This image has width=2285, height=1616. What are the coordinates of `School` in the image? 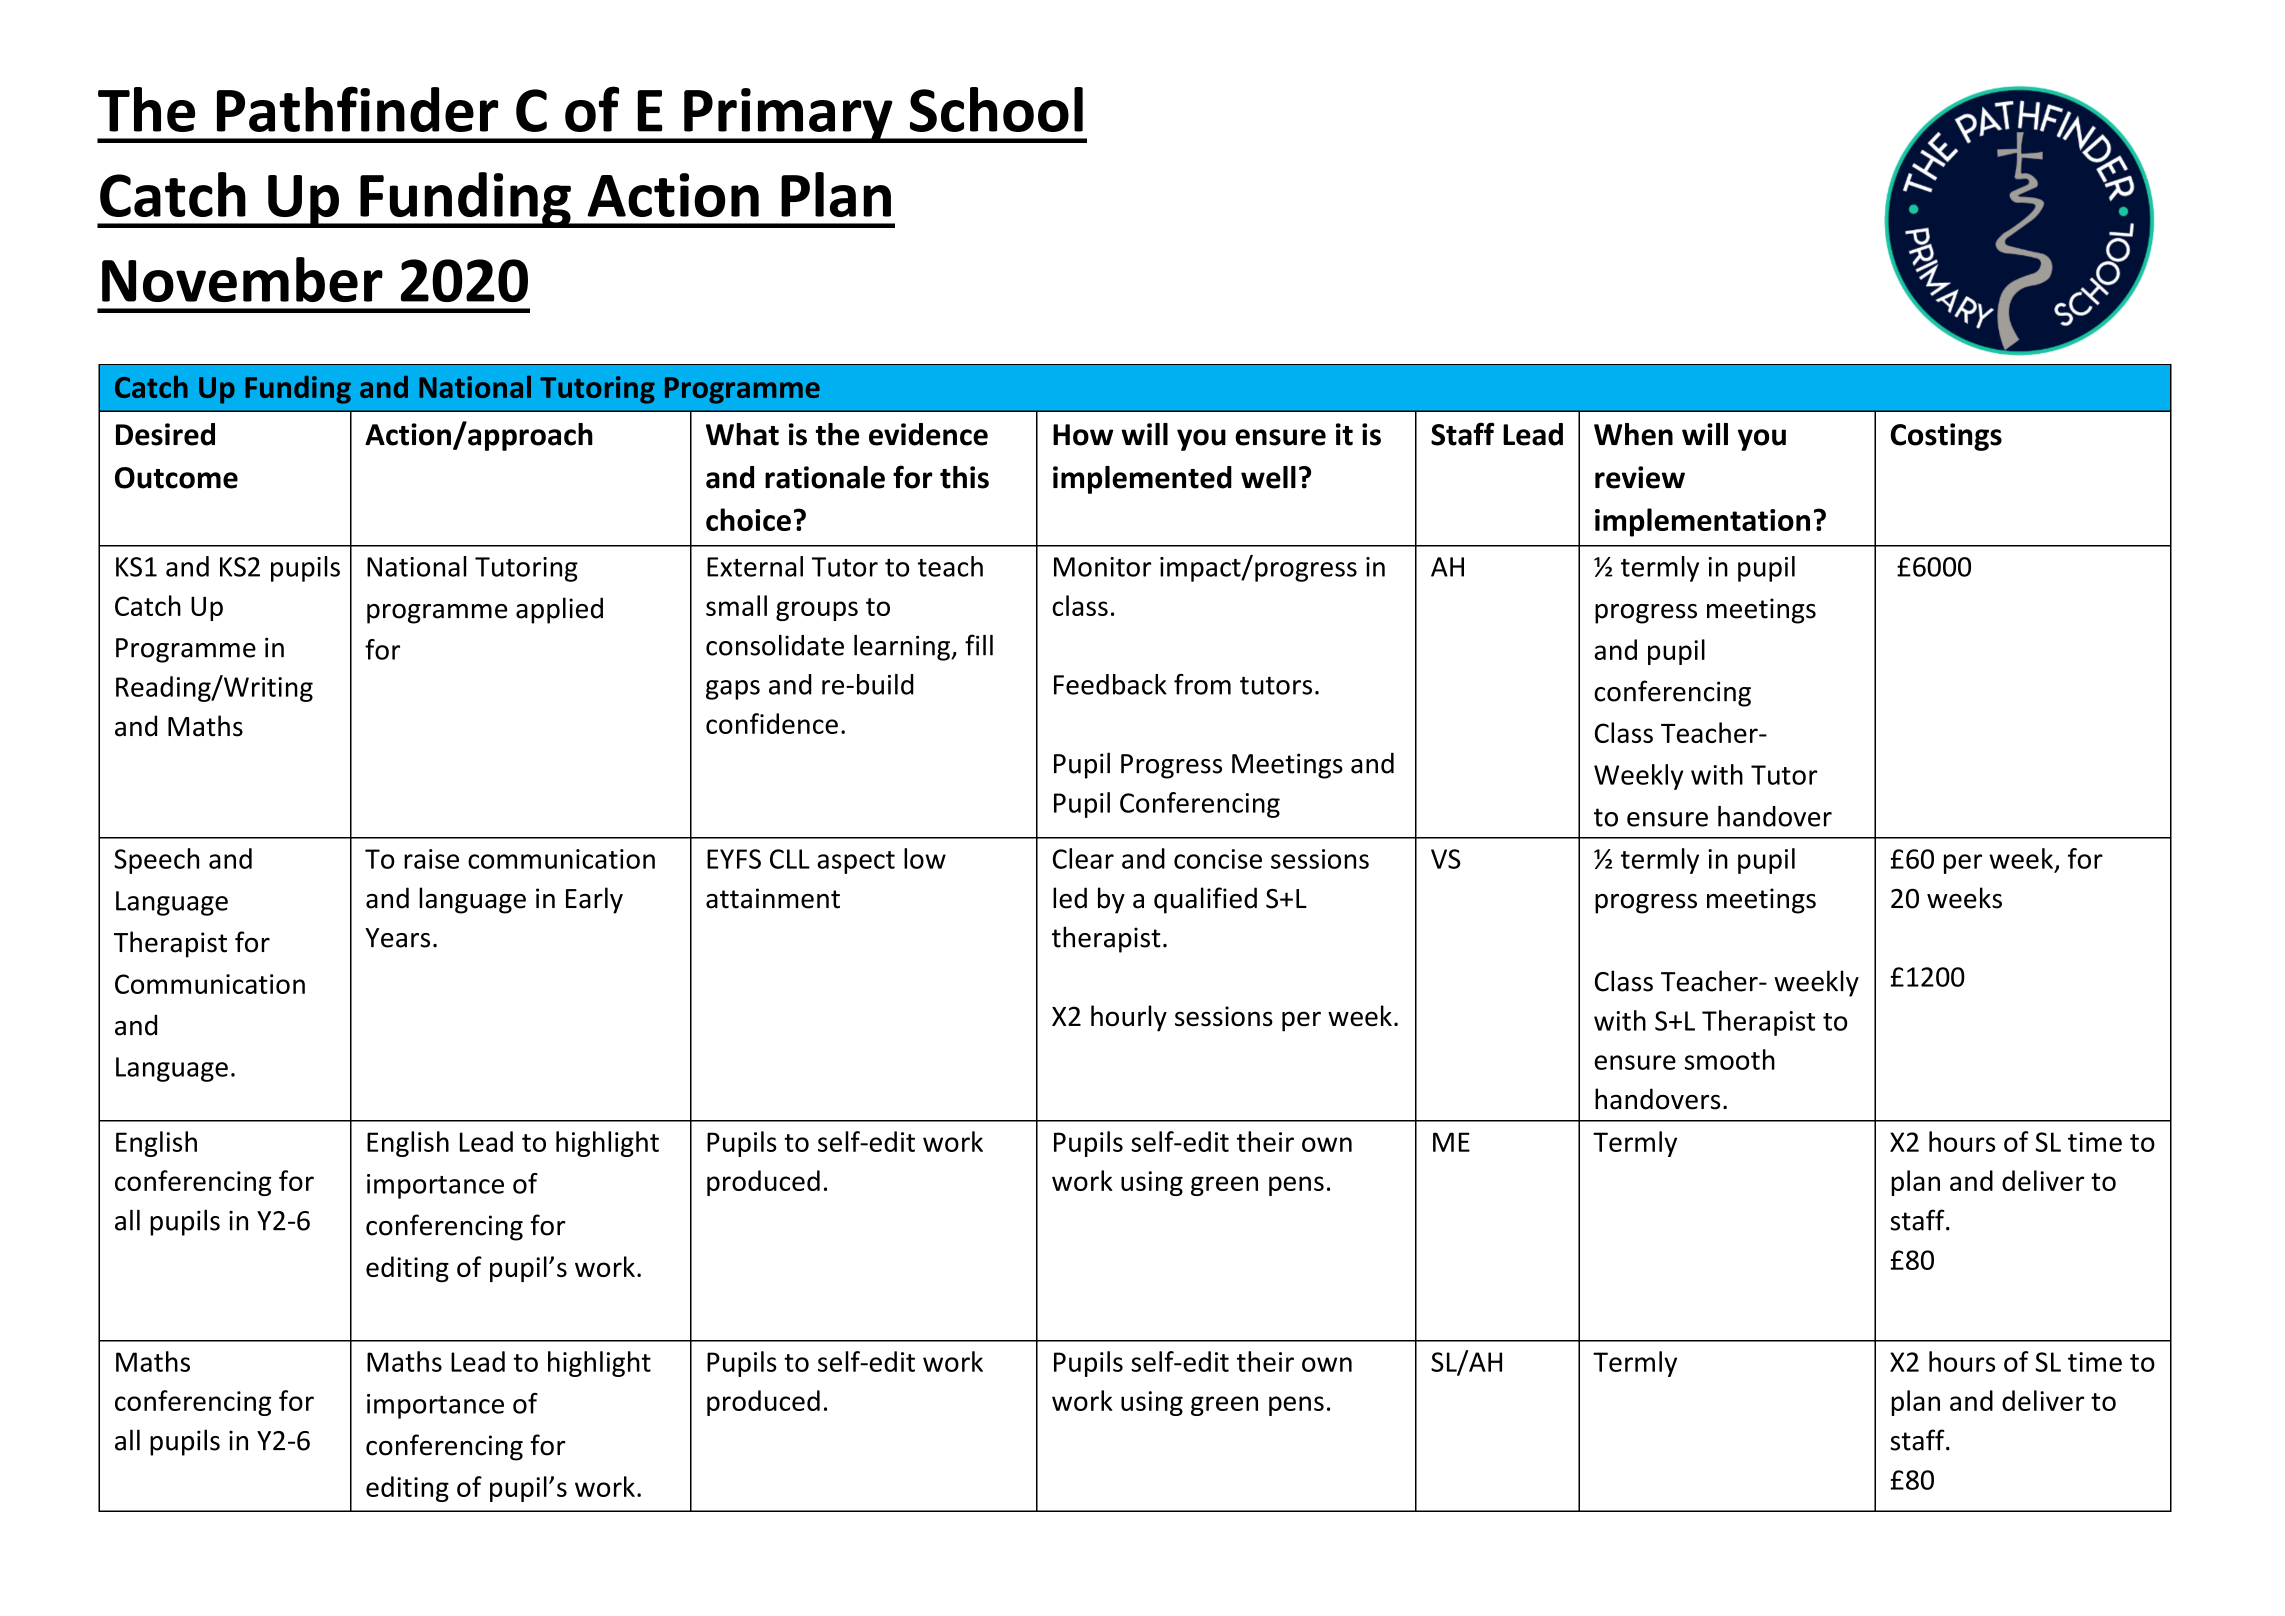 It's located at (996, 109).
